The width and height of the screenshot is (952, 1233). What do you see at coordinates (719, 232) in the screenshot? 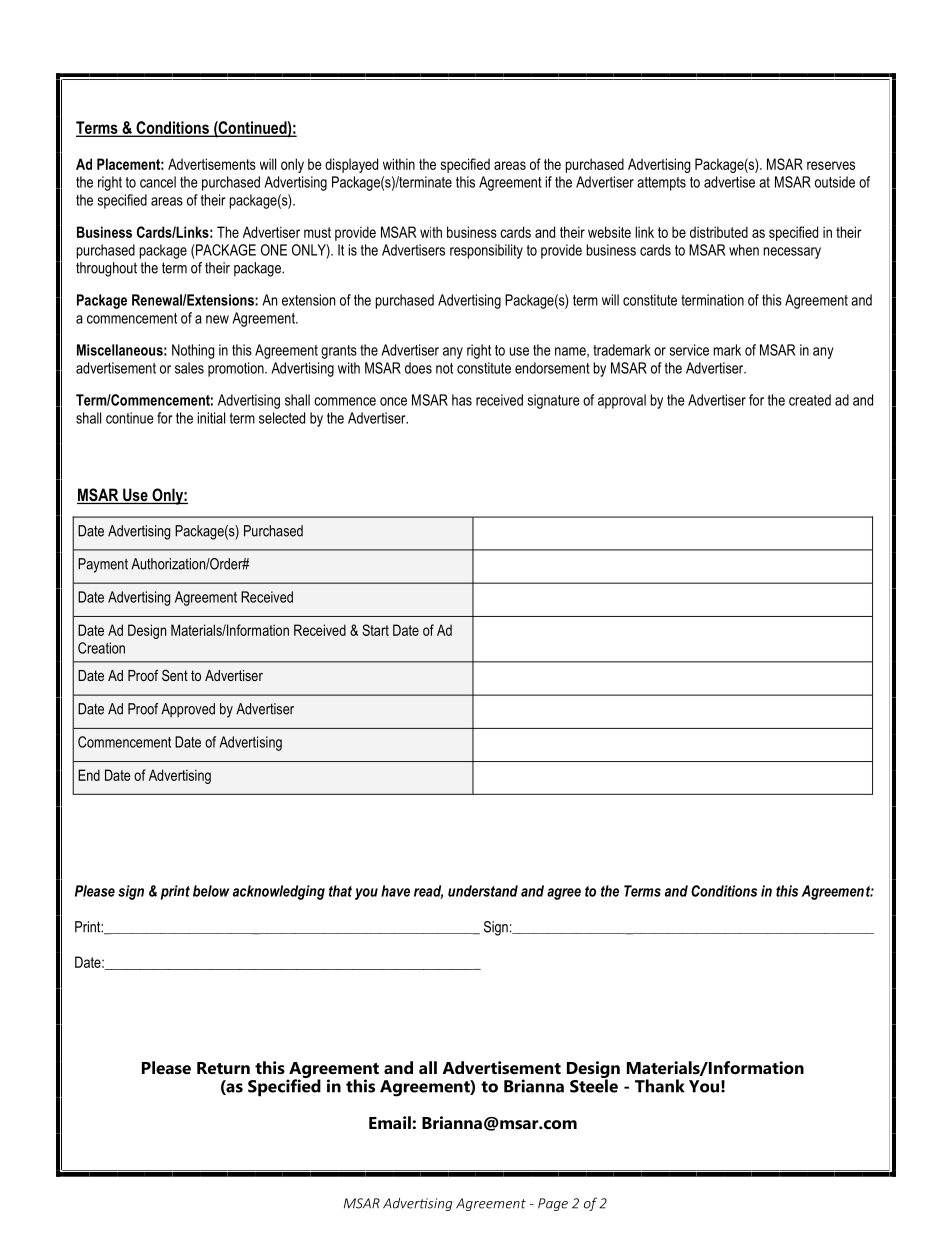
I see `distributed` at bounding box center [719, 232].
